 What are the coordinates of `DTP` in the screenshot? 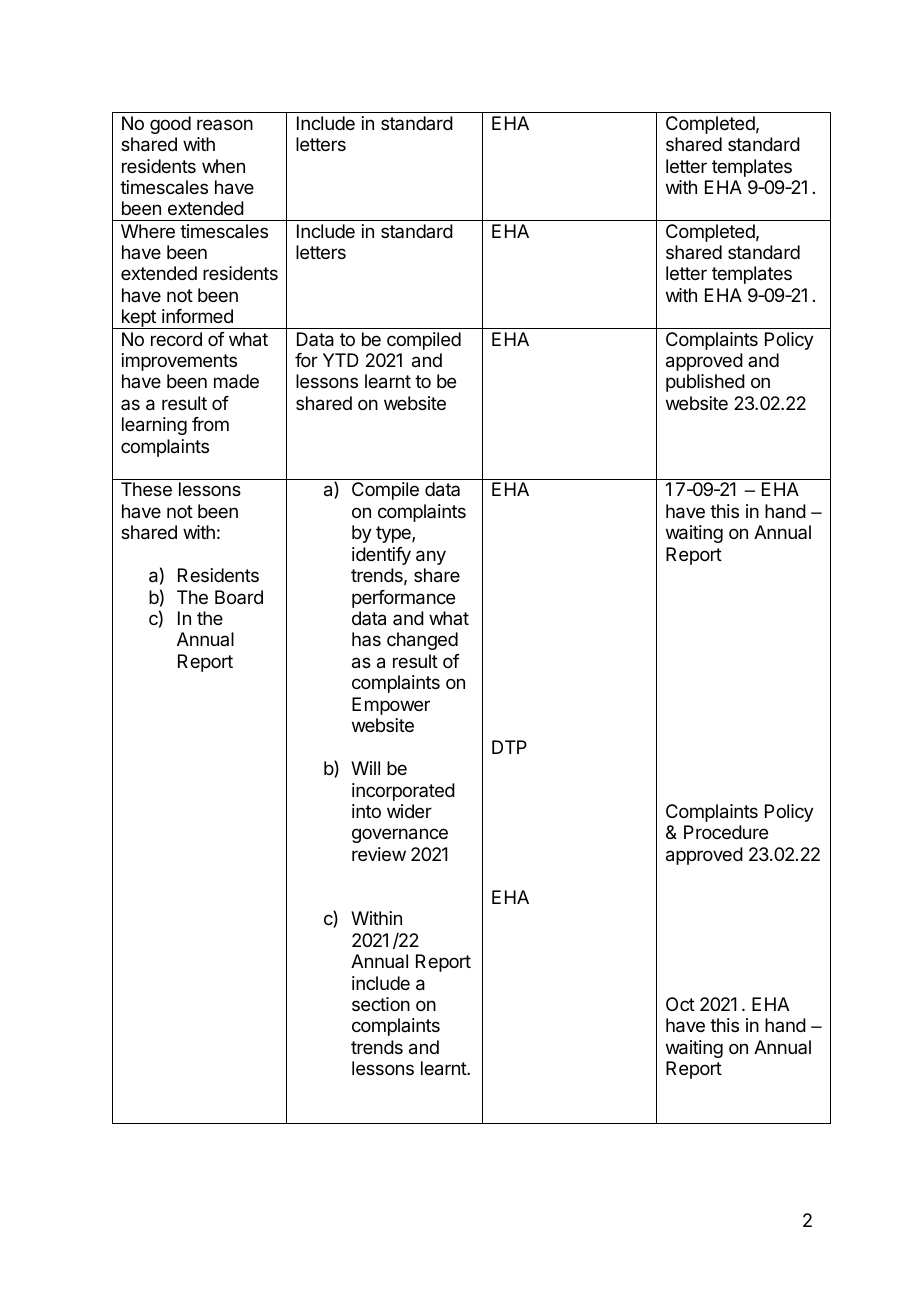 It's located at (509, 747).
